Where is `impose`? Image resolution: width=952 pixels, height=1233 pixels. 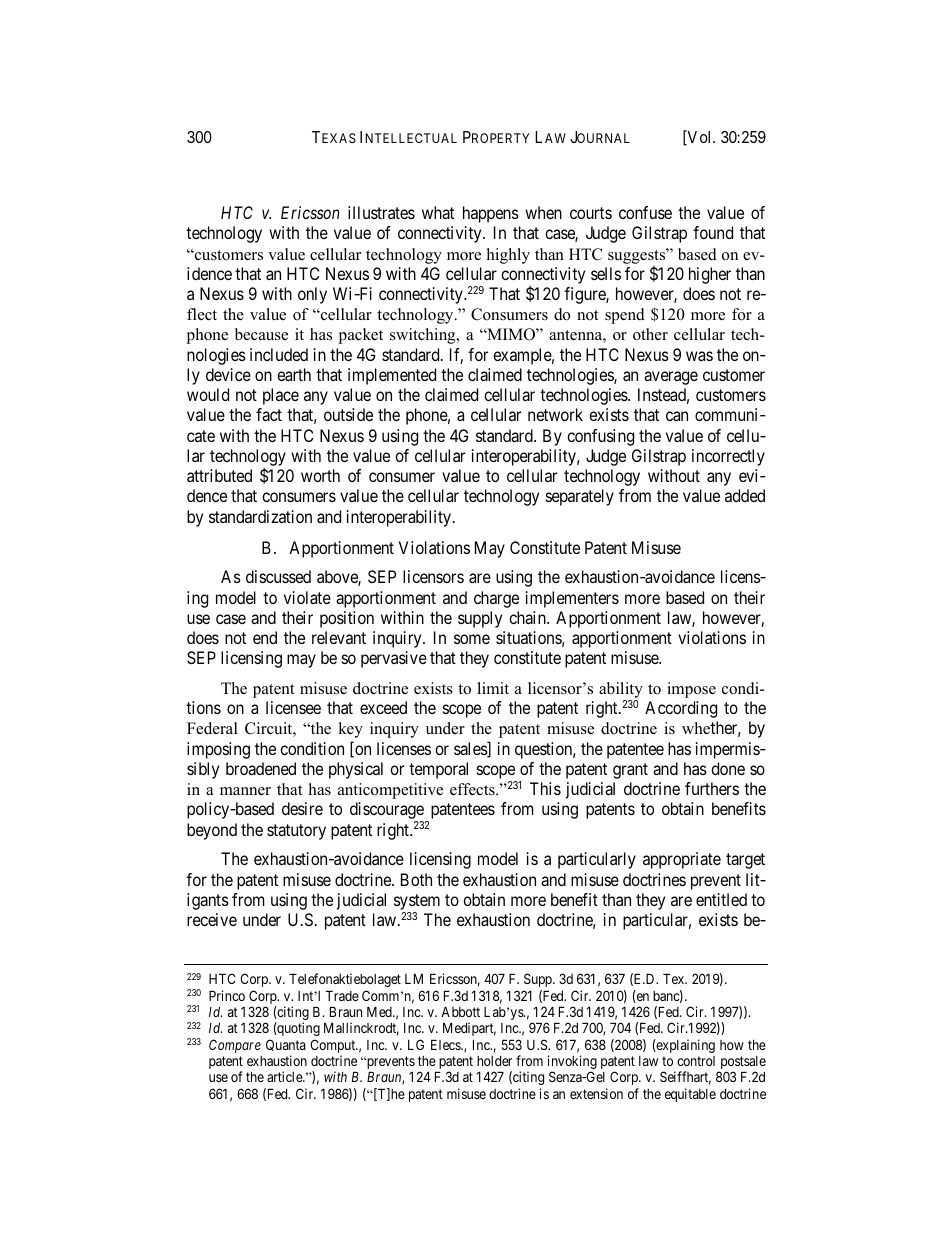
impose is located at coordinates (691, 690).
